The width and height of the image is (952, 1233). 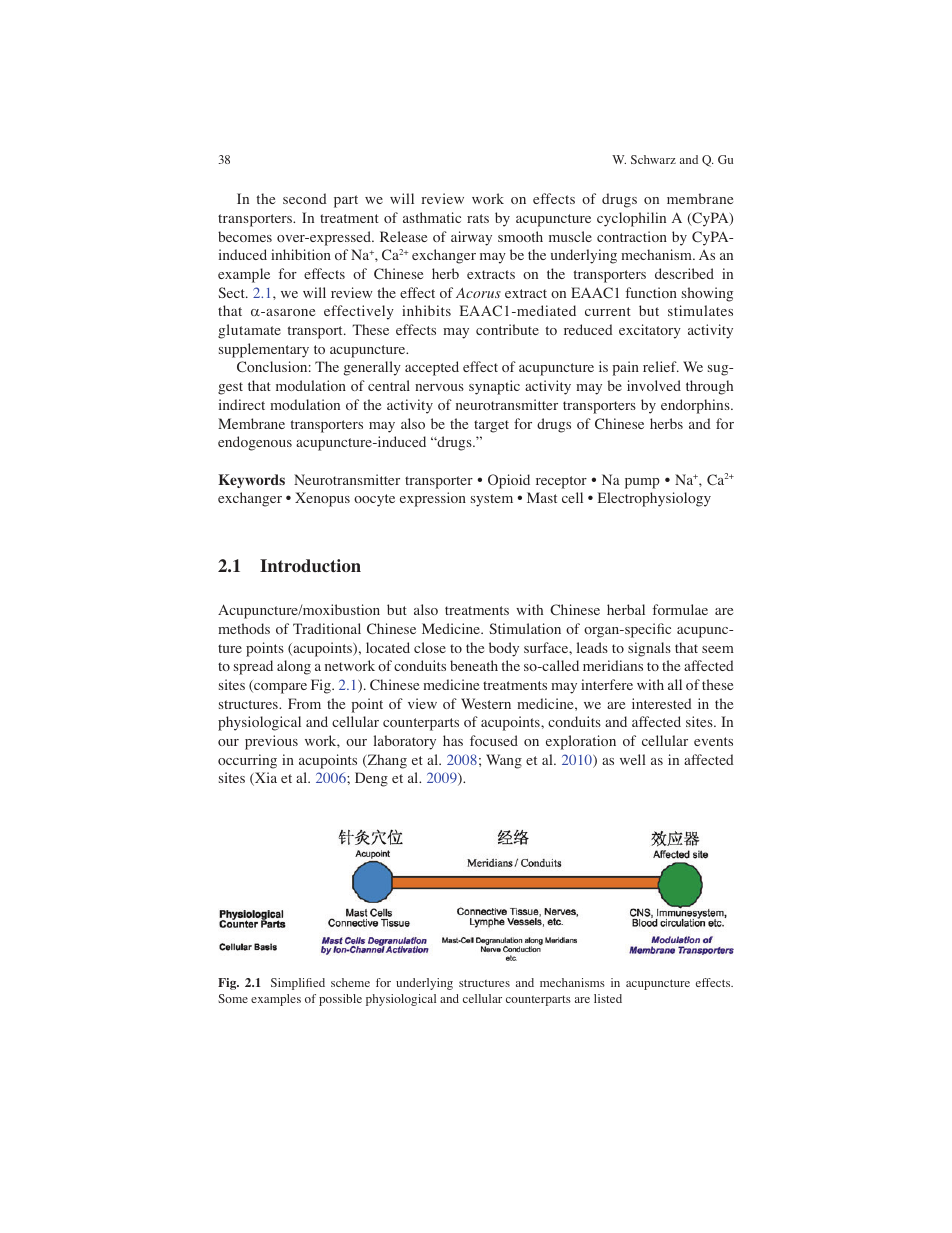 I want to click on Schwarz, so click(x=653, y=159).
